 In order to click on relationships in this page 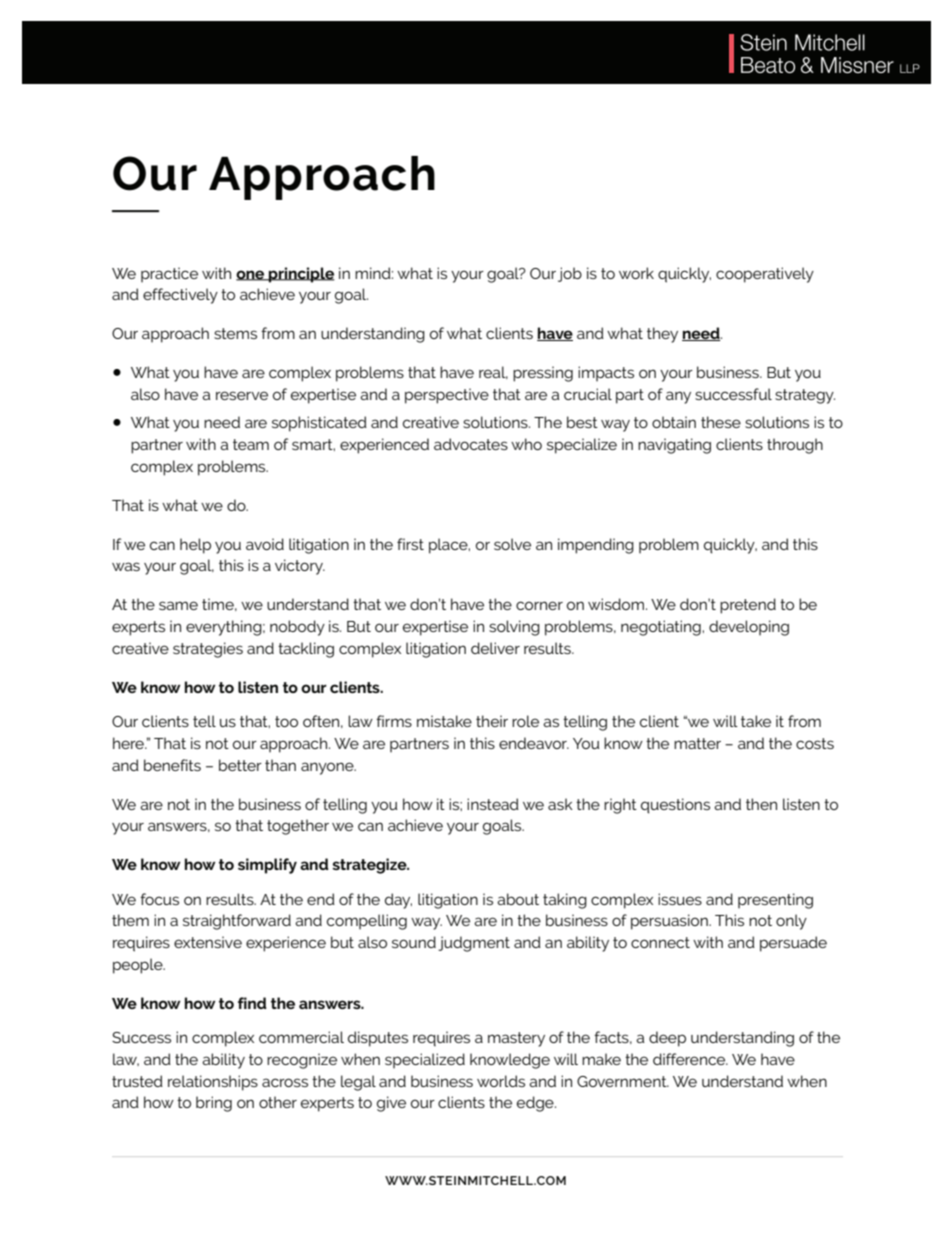, I will do `click(213, 1083)`.
